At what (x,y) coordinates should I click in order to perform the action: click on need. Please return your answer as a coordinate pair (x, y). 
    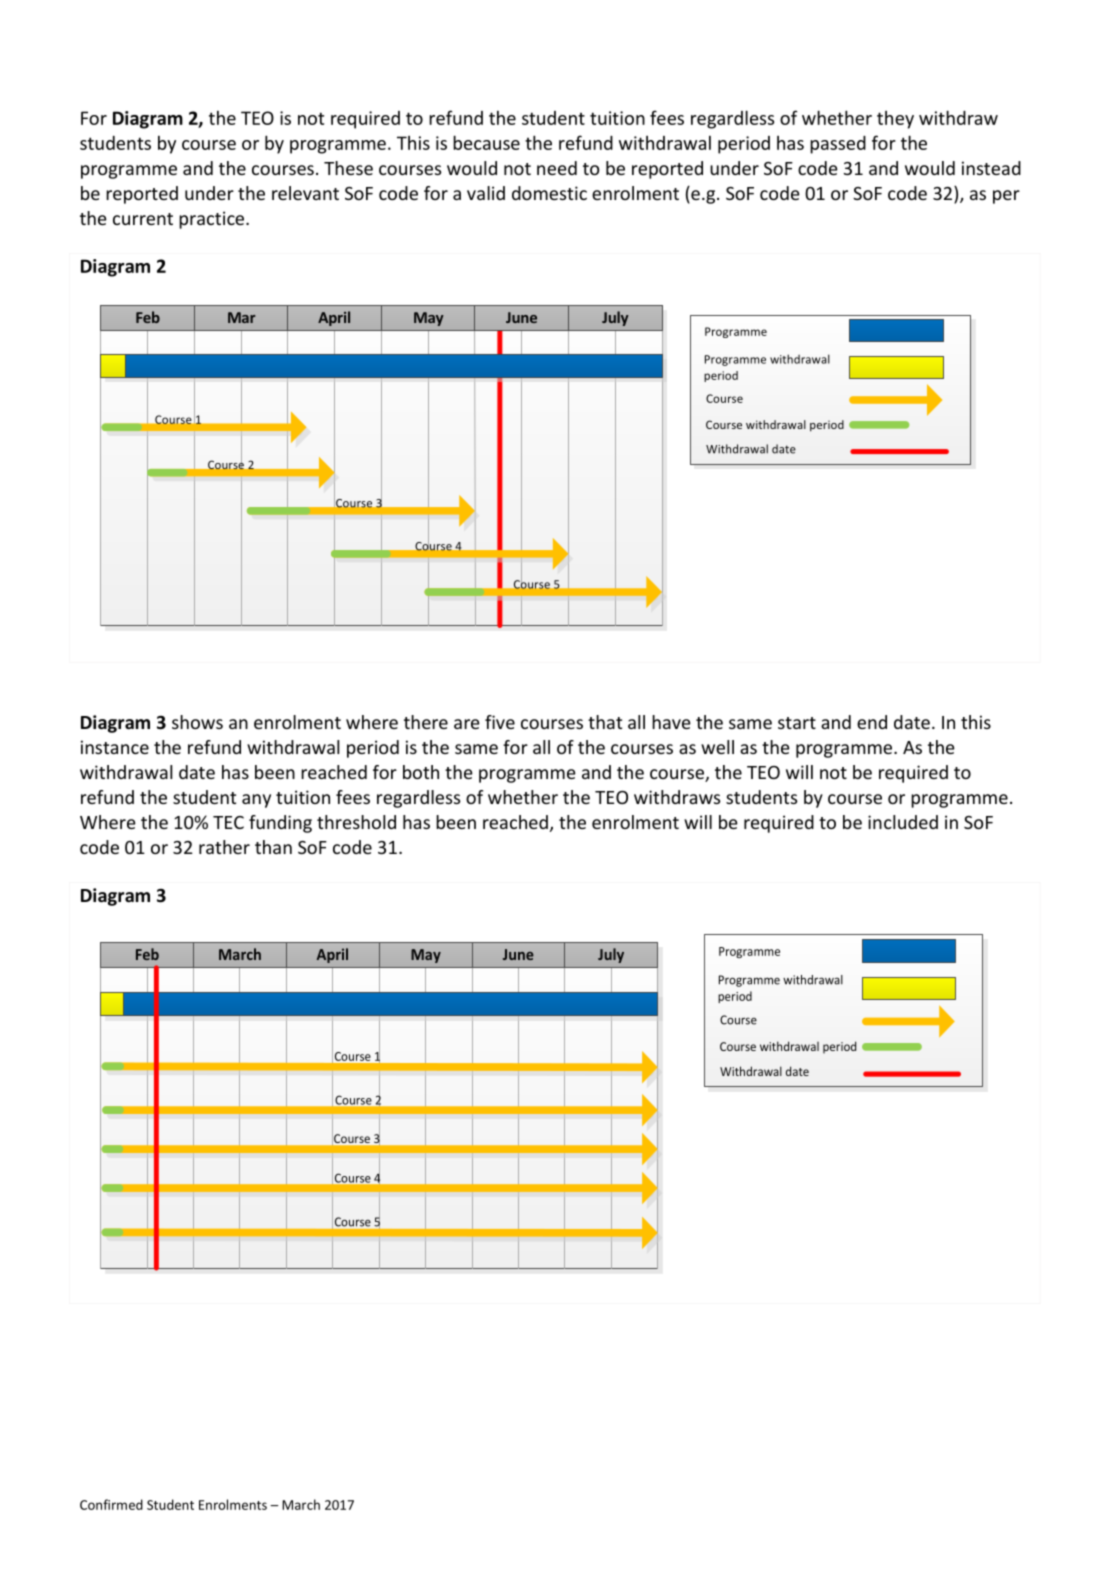
    Looking at the image, I should click on (557, 168).
